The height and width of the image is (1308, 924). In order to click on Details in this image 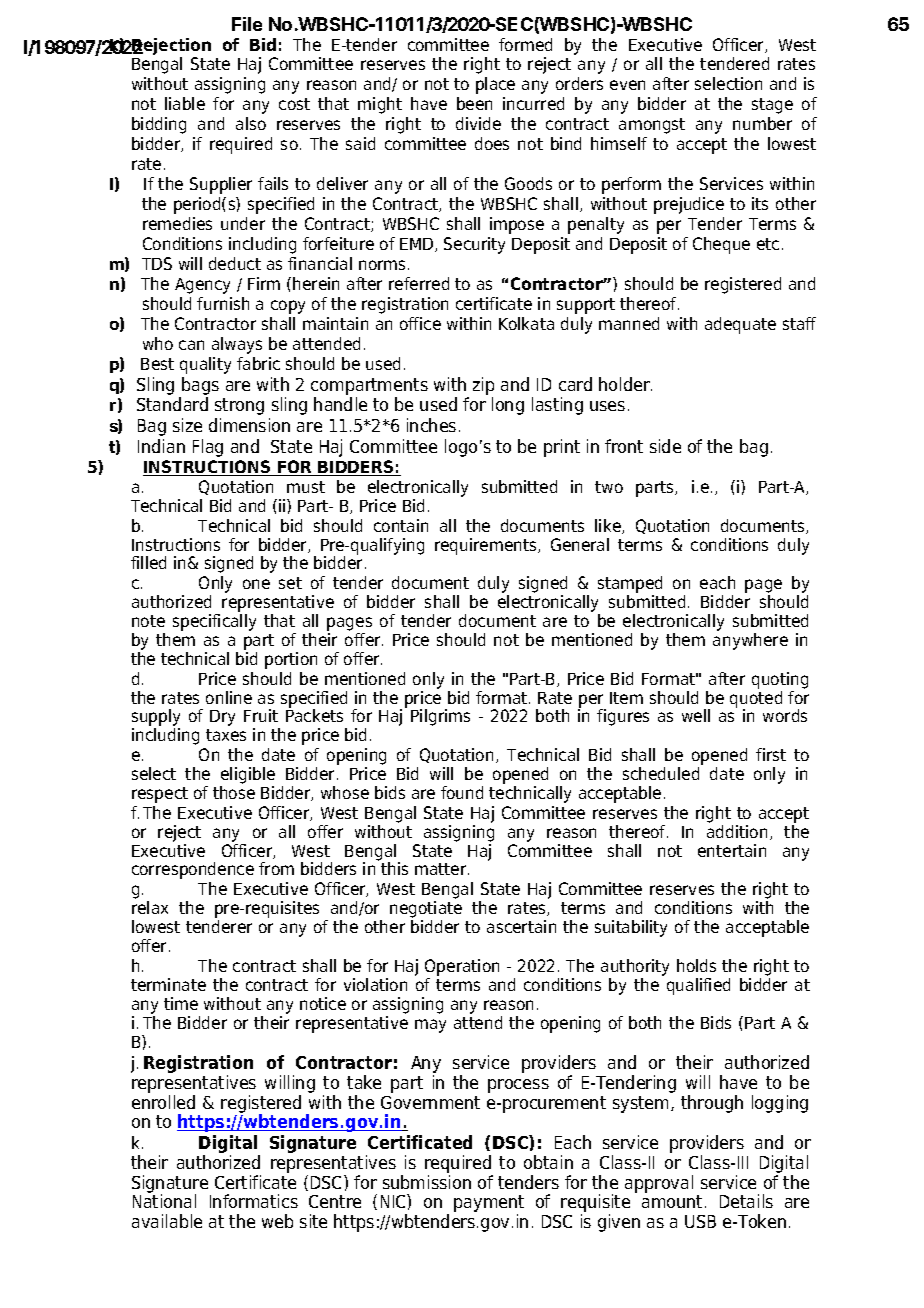, I will do `click(746, 1201)`.
